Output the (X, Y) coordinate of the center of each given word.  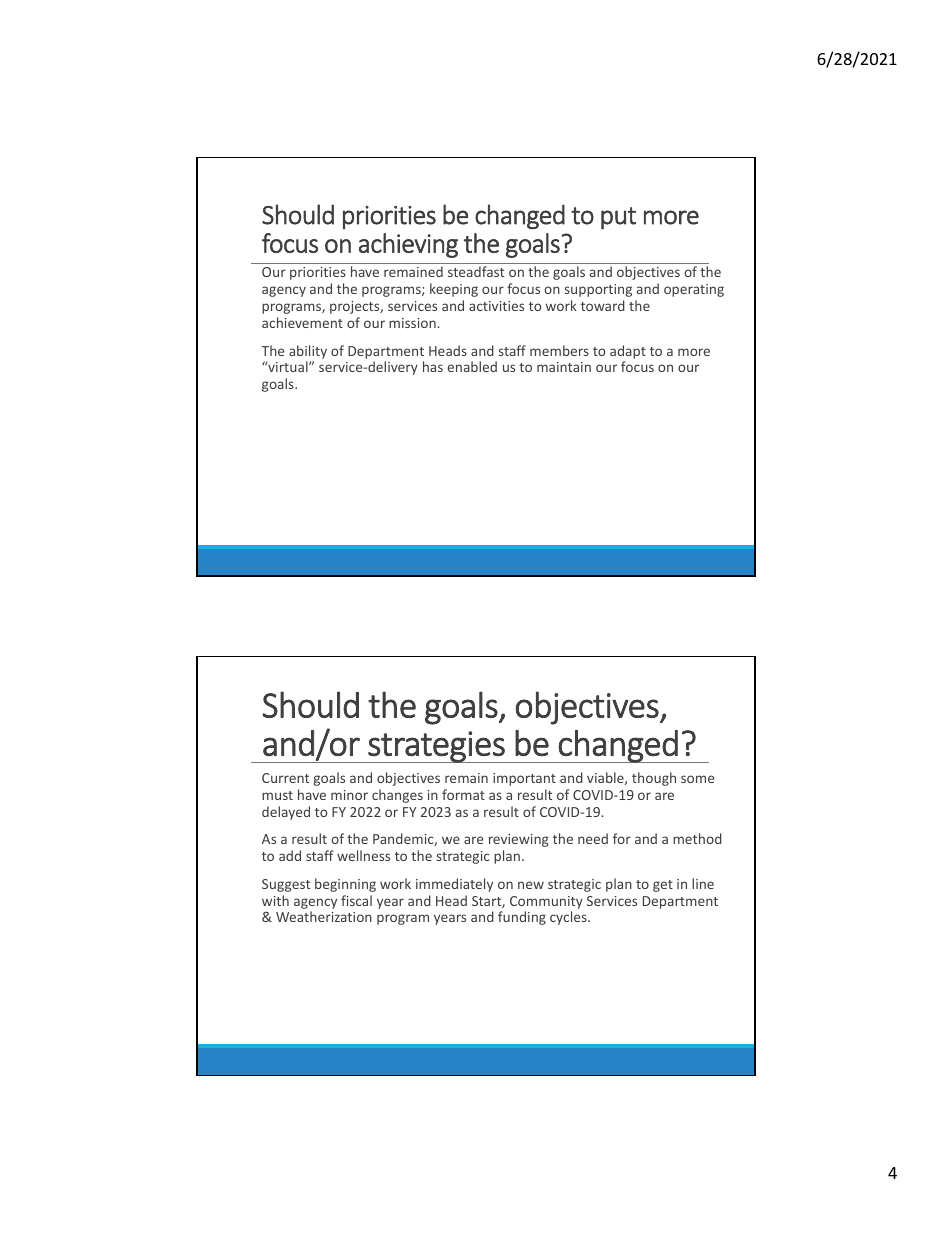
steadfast (476, 271)
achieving (408, 245)
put (618, 218)
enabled (472, 366)
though (654, 779)
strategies (436, 747)
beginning (345, 885)
